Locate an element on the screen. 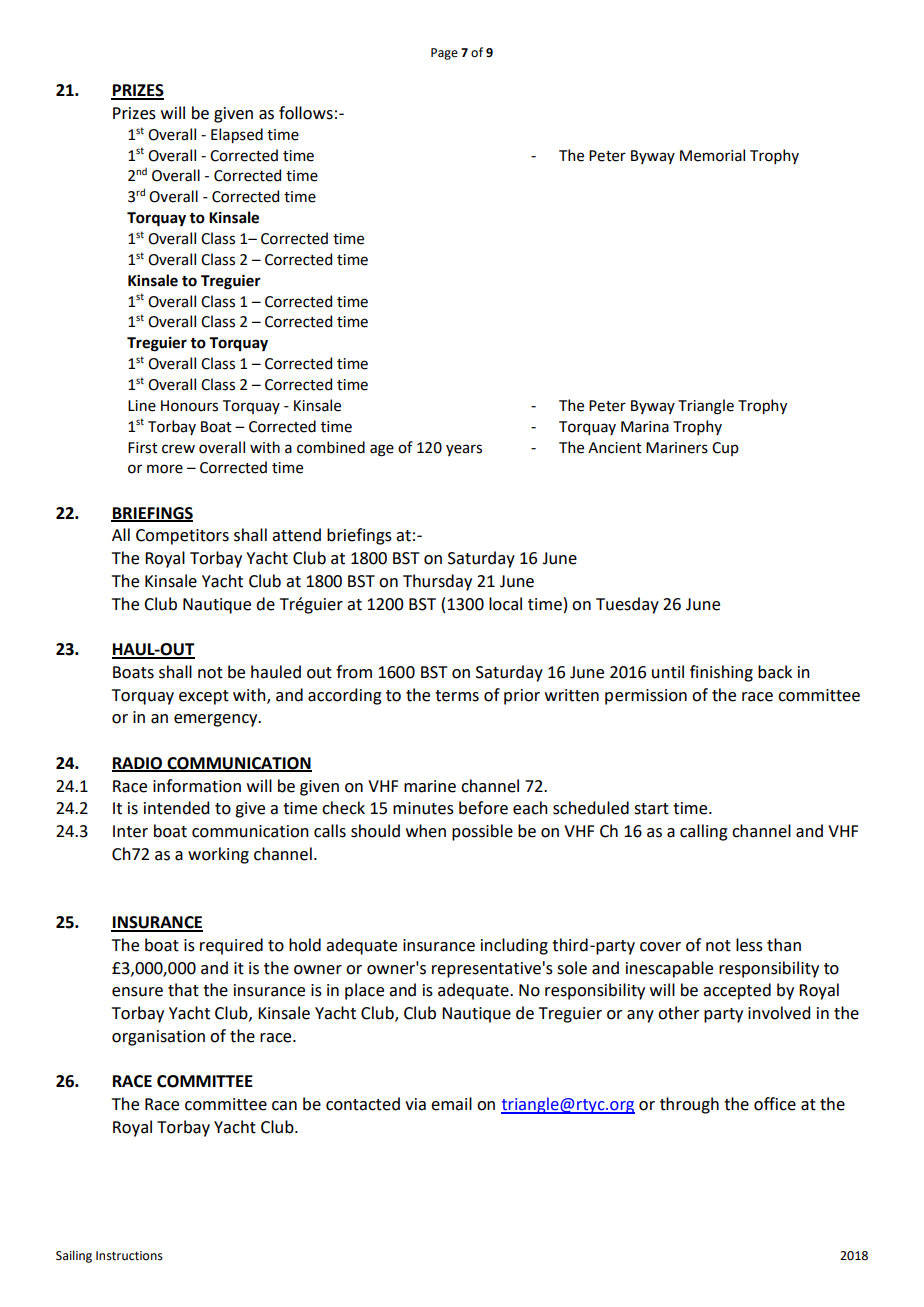 The height and width of the screenshot is (1307, 924). Elapsed is located at coordinates (237, 135).
